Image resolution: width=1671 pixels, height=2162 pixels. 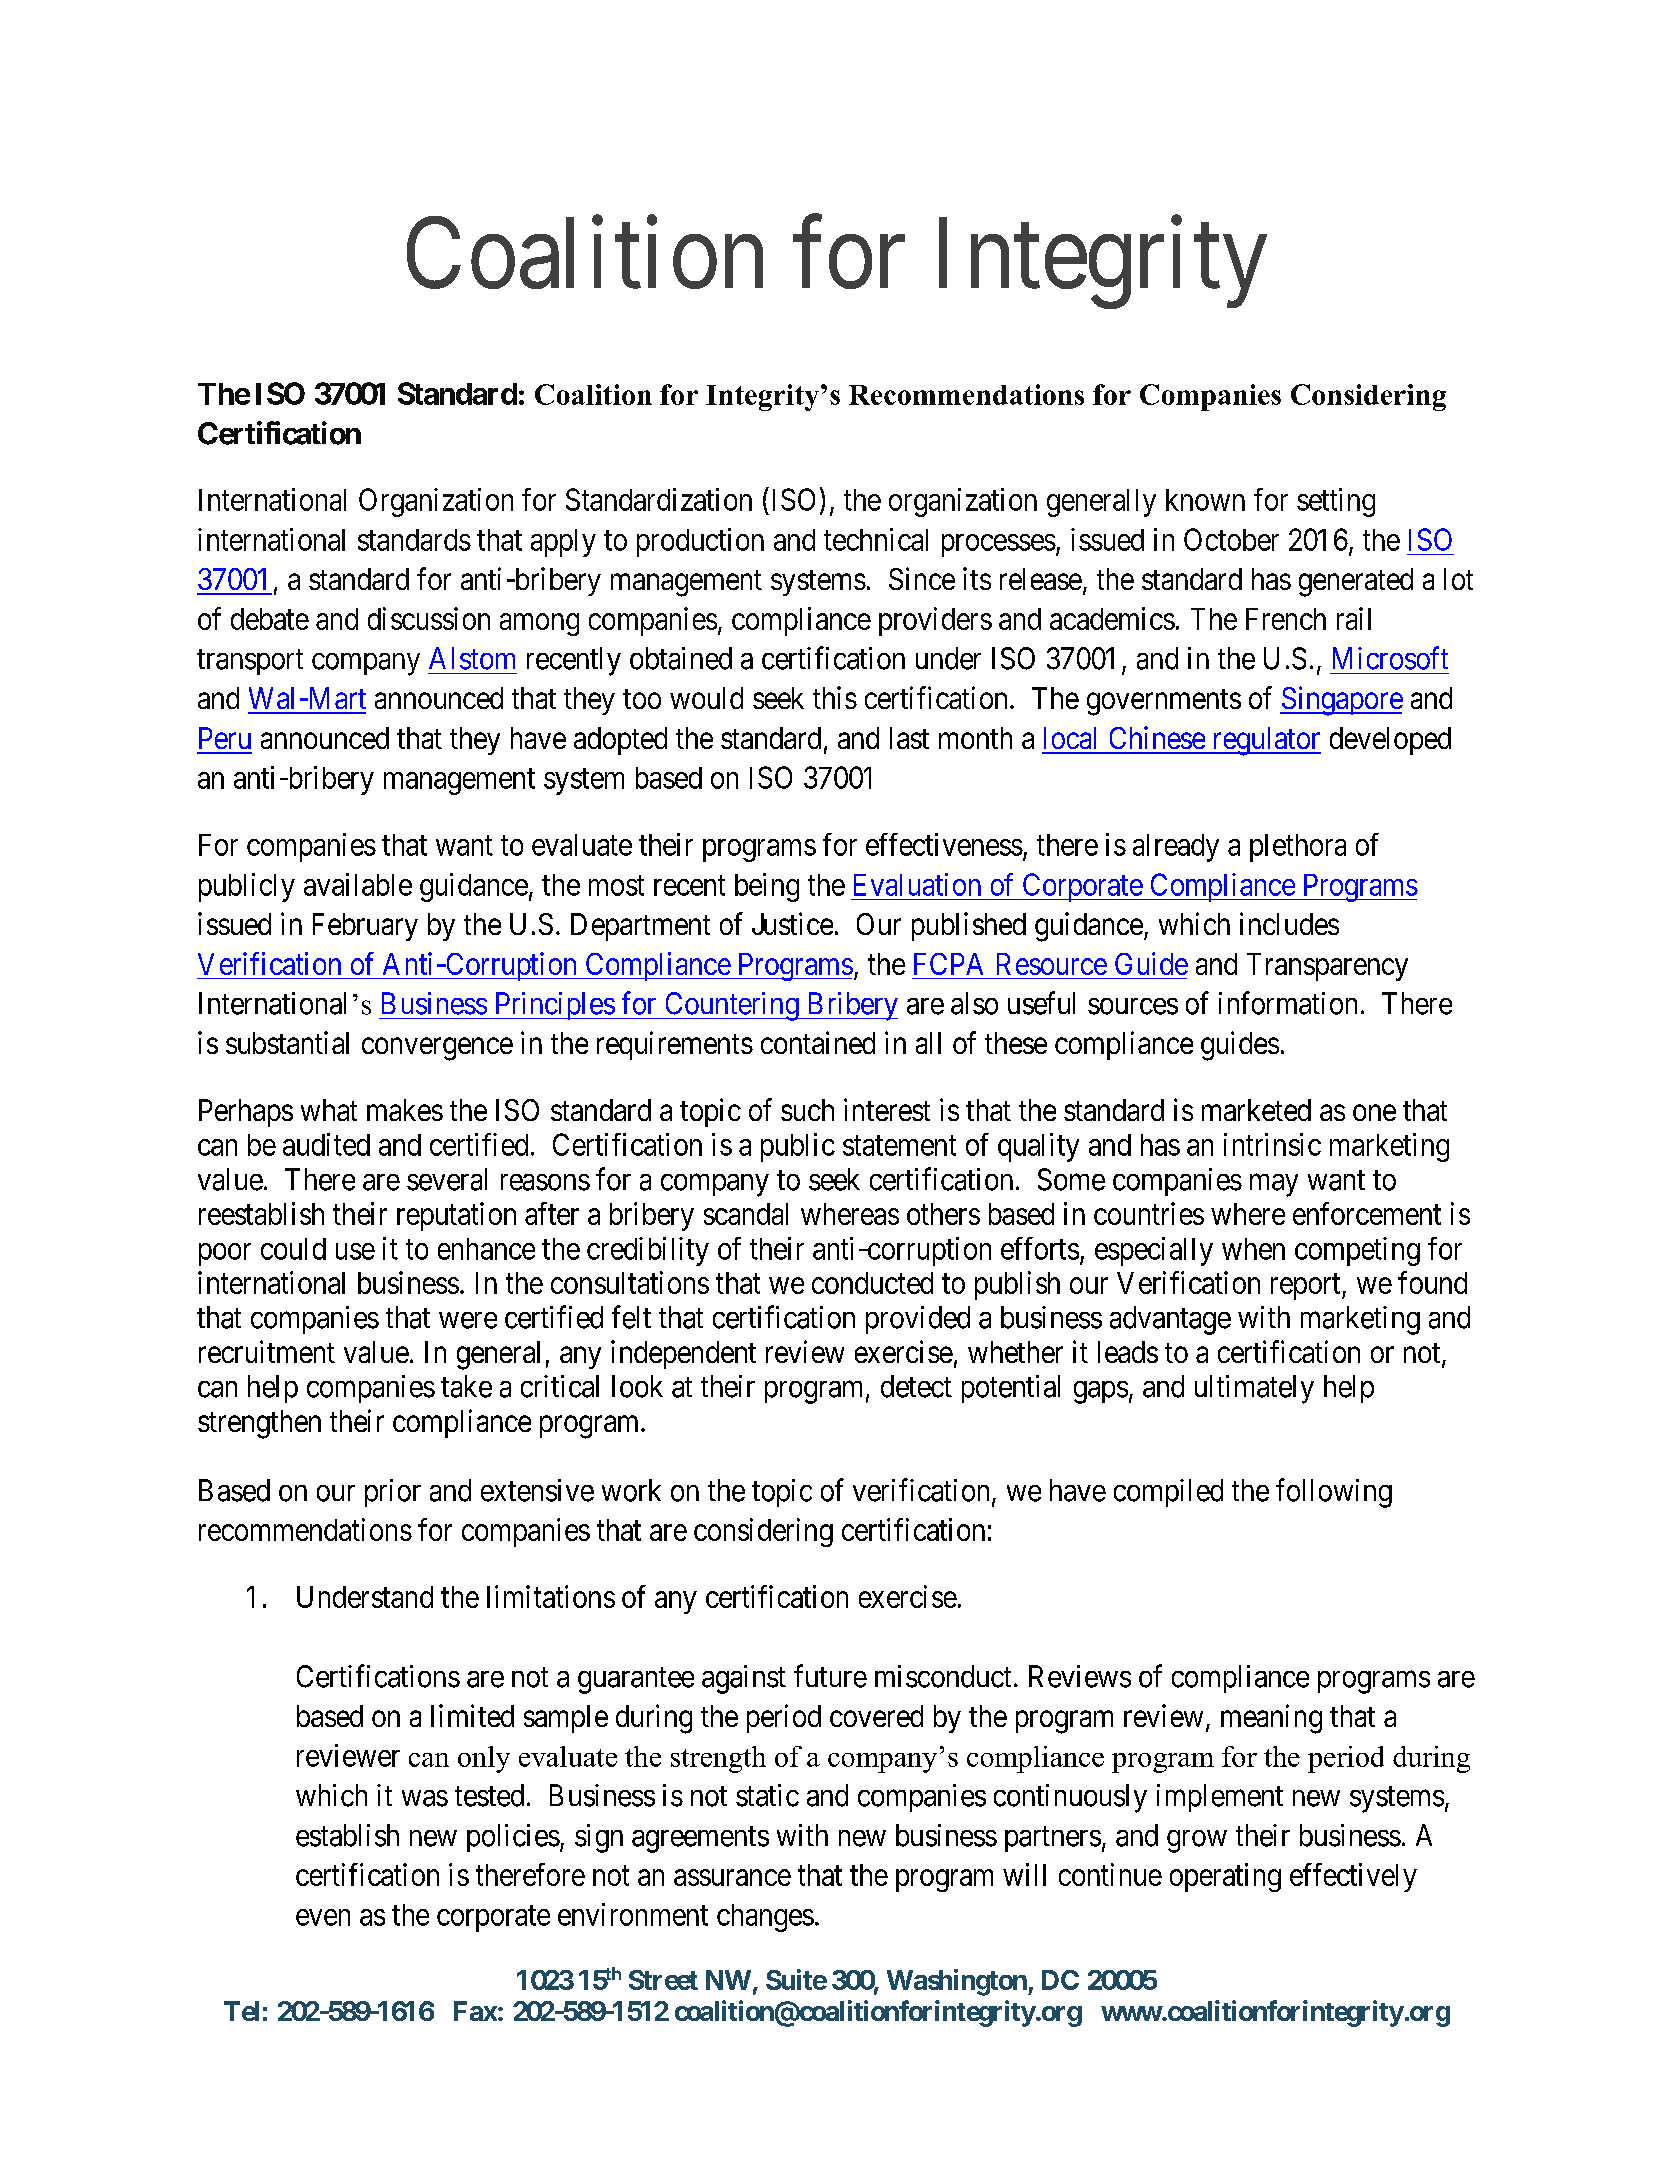 I want to click on changes, so click(x=765, y=1918).
